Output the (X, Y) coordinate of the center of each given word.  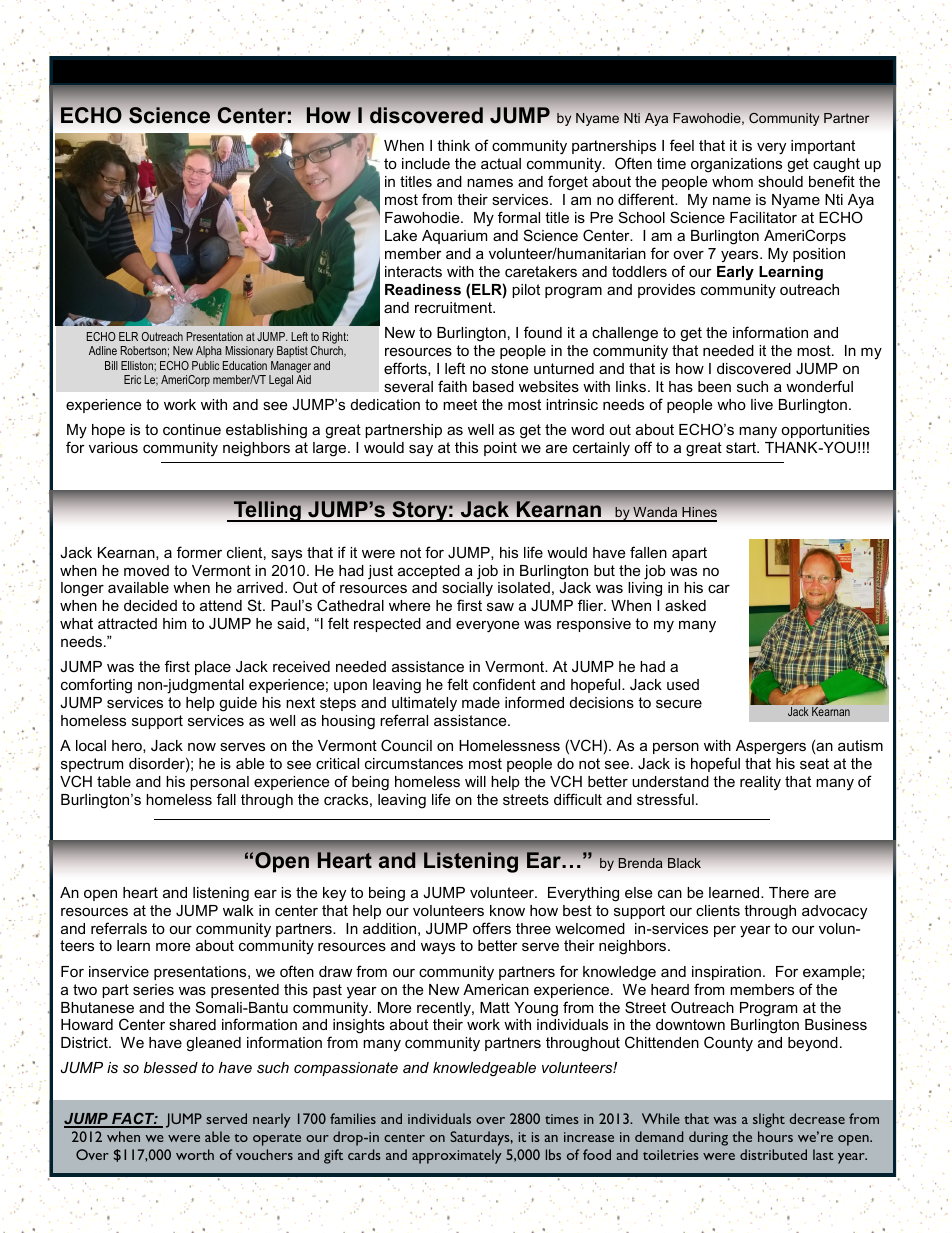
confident (504, 684)
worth (195, 1154)
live (762, 404)
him (174, 623)
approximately (457, 1156)
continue (192, 429)
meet (460, 404)
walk (238, 910)
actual (501, 163)
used (683, 684)
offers (492, 928)
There (789, 892)
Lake (401, 235)
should (780, 181)
